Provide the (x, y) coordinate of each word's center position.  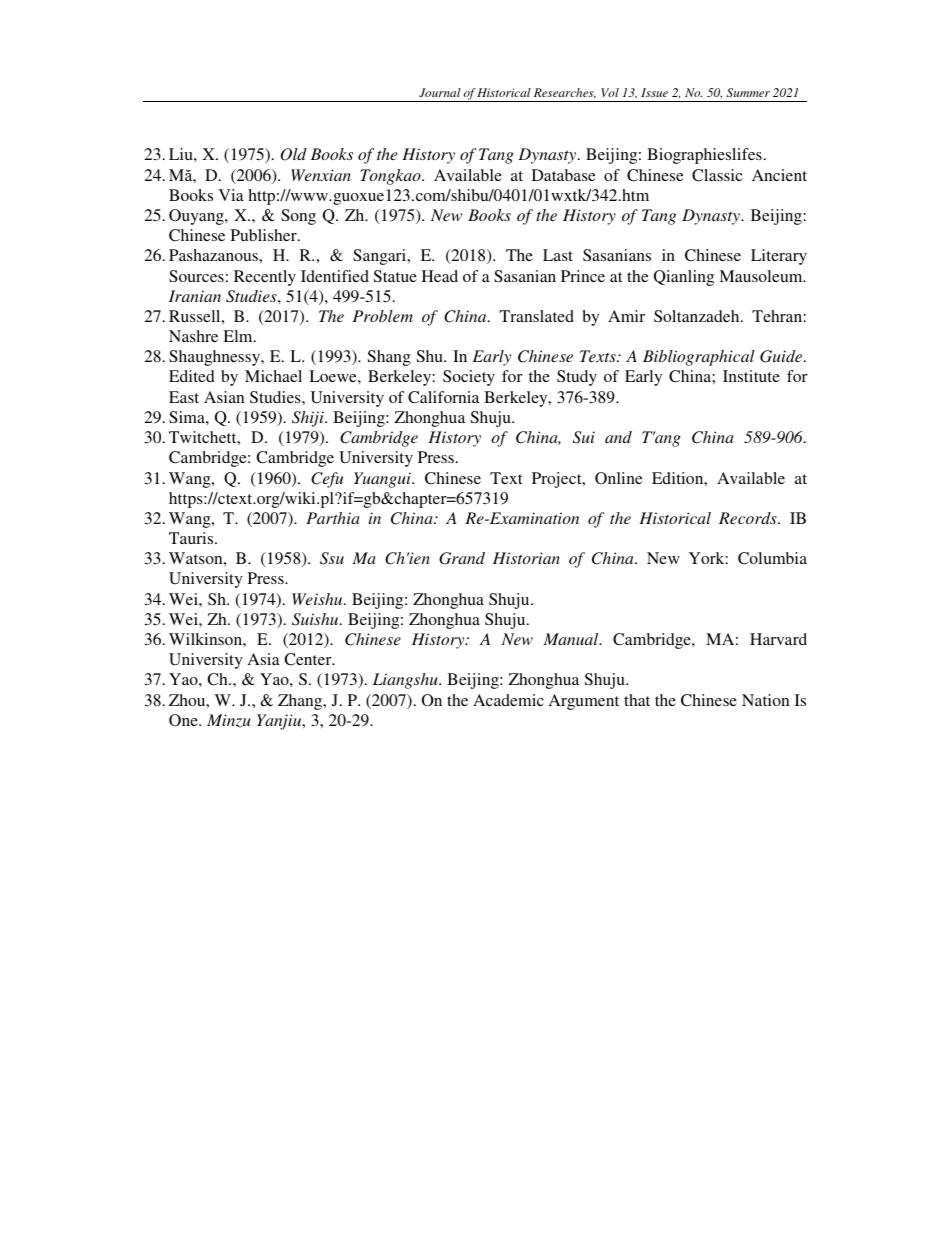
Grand (462, 558)
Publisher (265, 235)
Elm (239, 336)
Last (558, 255)
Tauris (192, 538)
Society (469, 378)
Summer (748, 92)
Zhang (301, 702)
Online (618, 478)
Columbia (772, 558)
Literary (779, 257)
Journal (440, 92)
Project (558, 480)
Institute (751, 376)
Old (294, 154)
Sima (188, 417)
